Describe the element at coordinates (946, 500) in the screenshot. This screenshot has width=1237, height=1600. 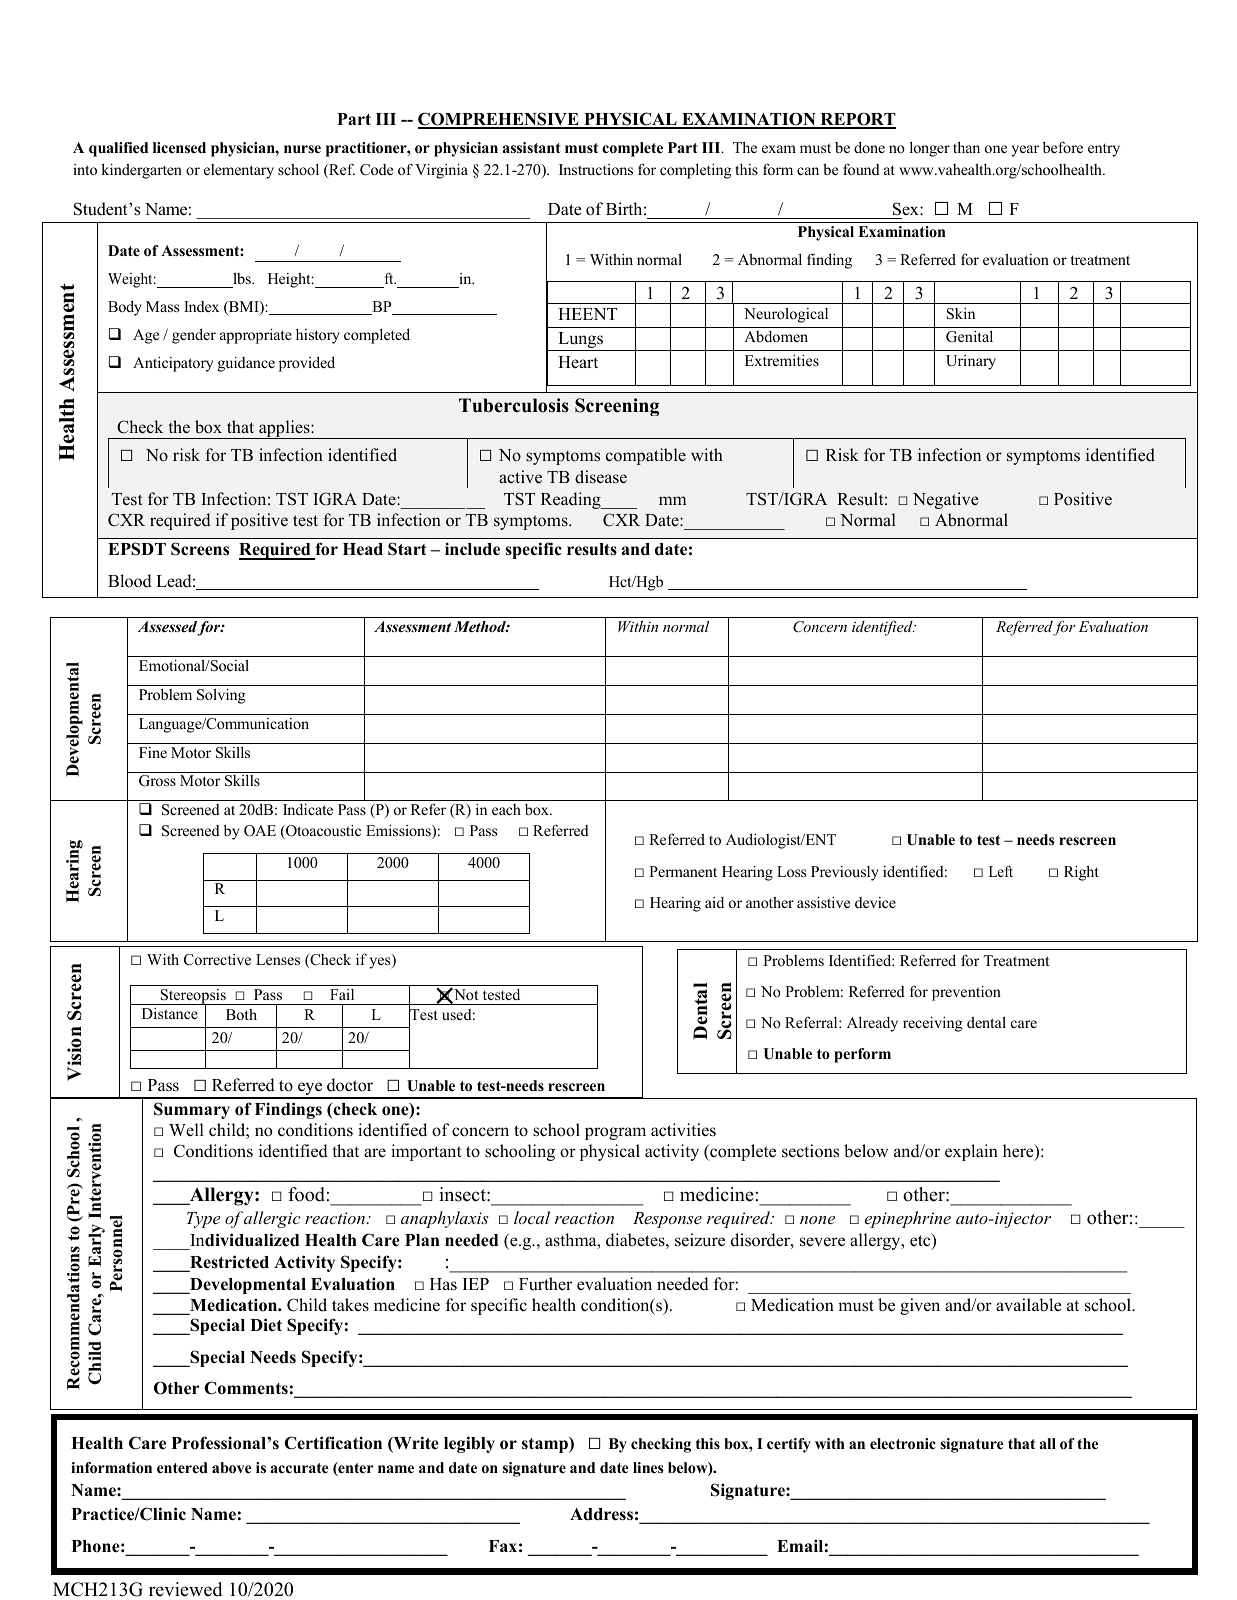
I see `Negative` at that location.
